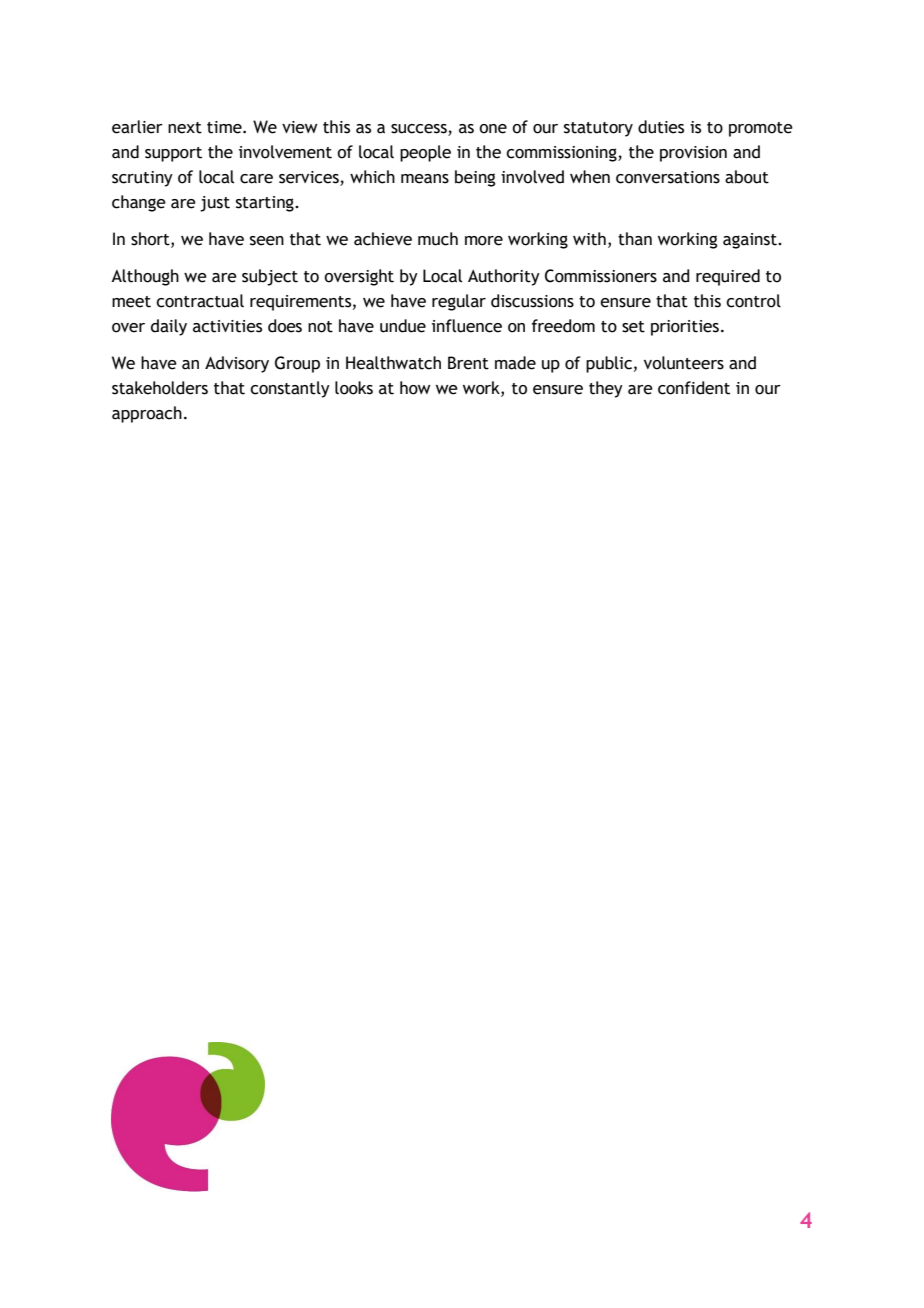 This screenshot has width=924, height=1308. What do you see at coordinates (685, 328) in the screenshot?
I see `priorities` at bounding box center [685, 328].
